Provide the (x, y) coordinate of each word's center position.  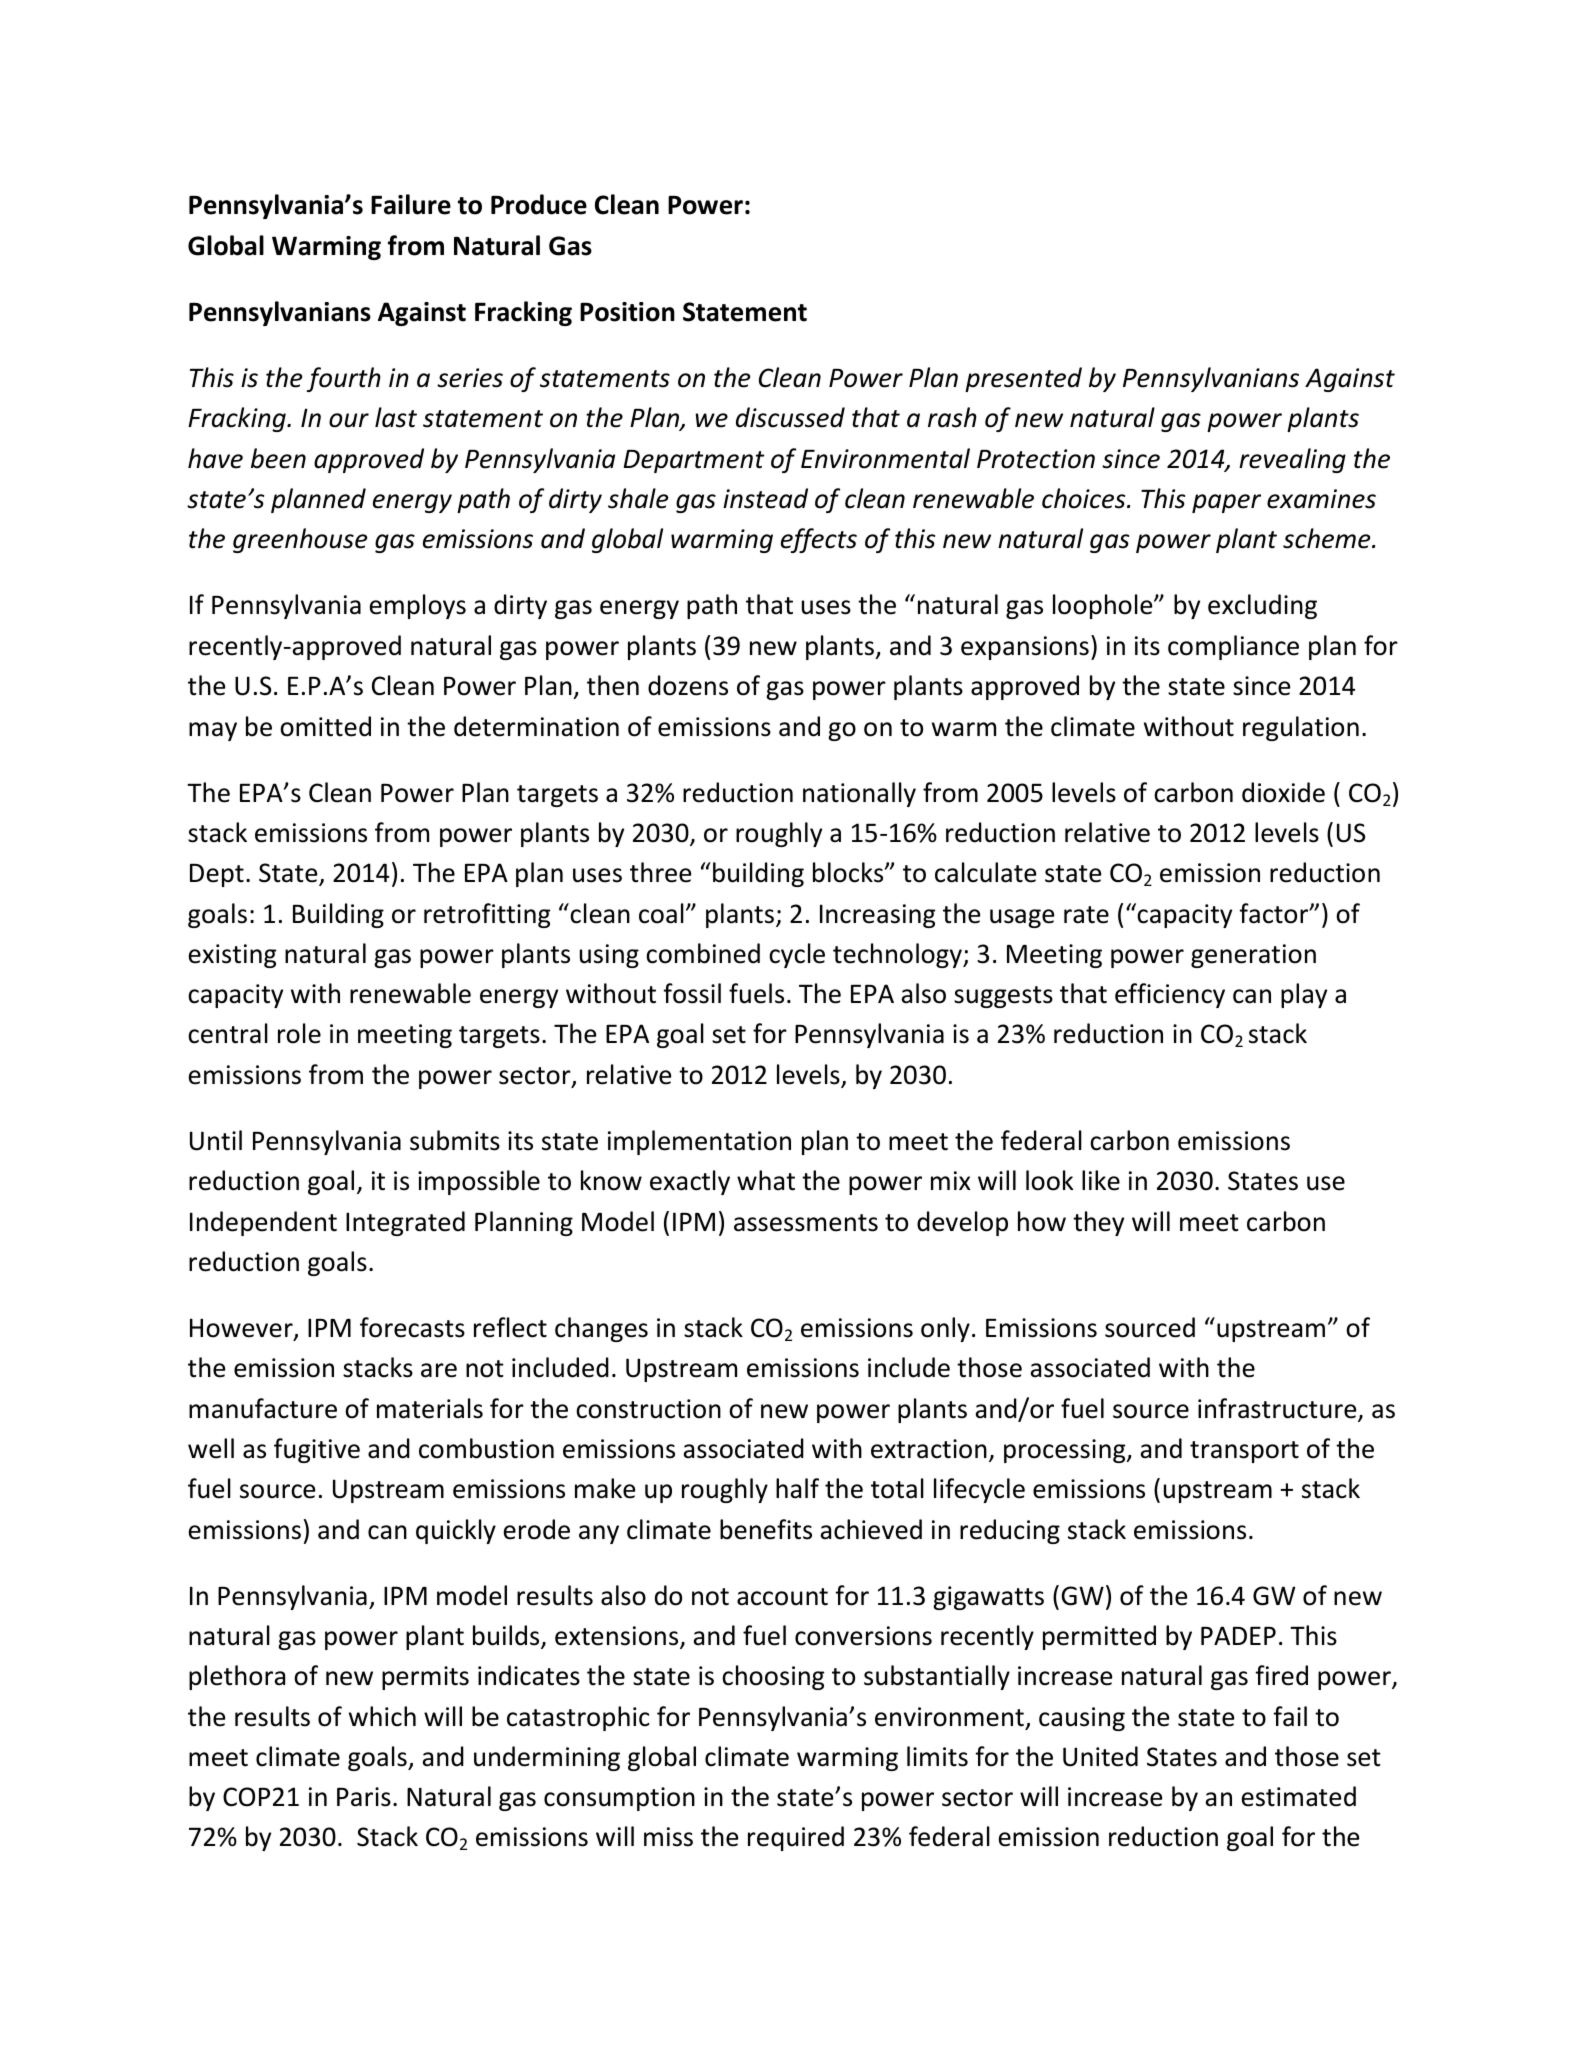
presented (1023, 379)
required (796, 1838)
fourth (344, 379)
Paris (364, 1797)
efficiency (1170, 995)
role (299, 1033)
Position (627, 312)
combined (703, 953)
